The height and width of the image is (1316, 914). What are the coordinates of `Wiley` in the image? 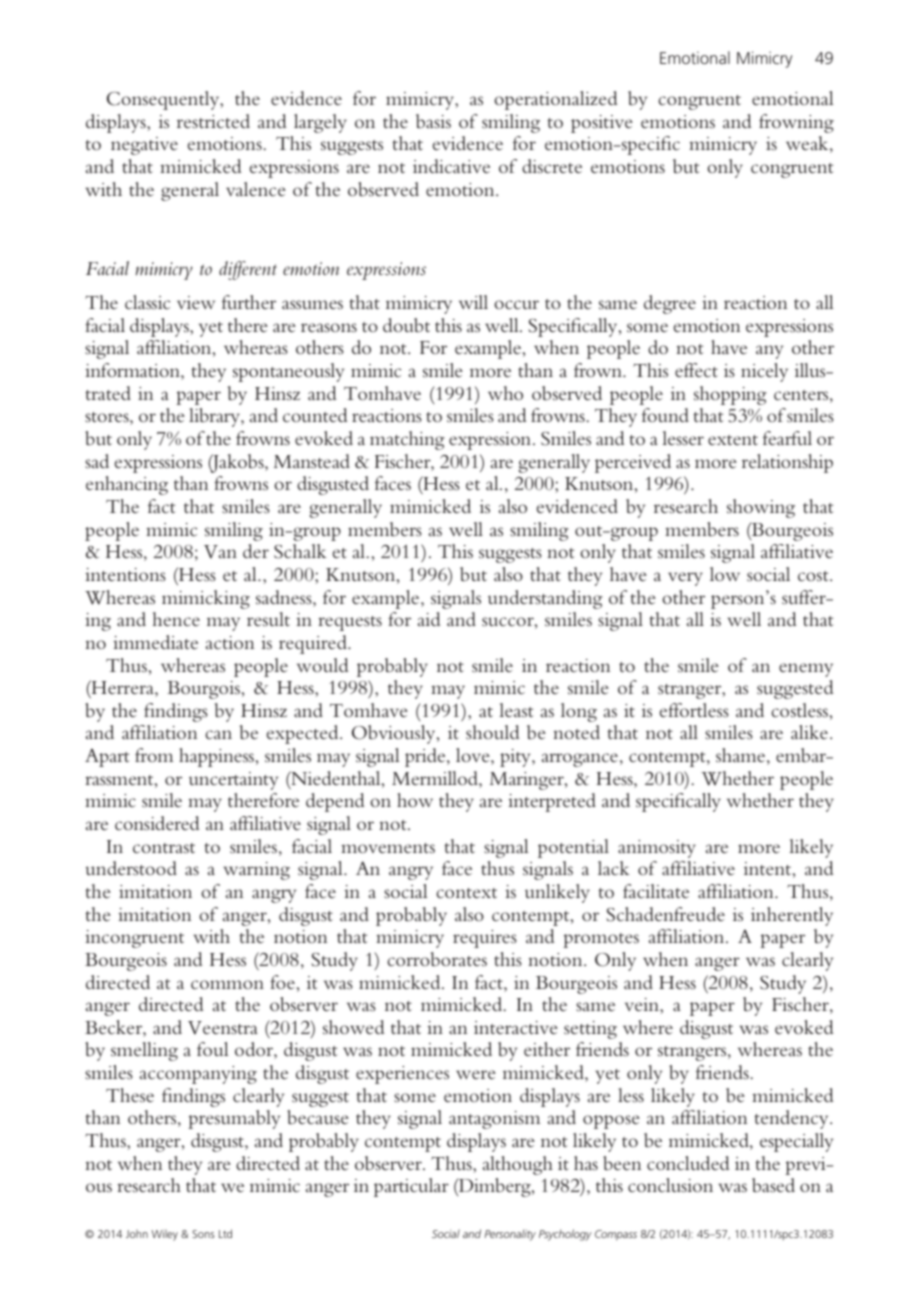 It's located at (164, 1235).
